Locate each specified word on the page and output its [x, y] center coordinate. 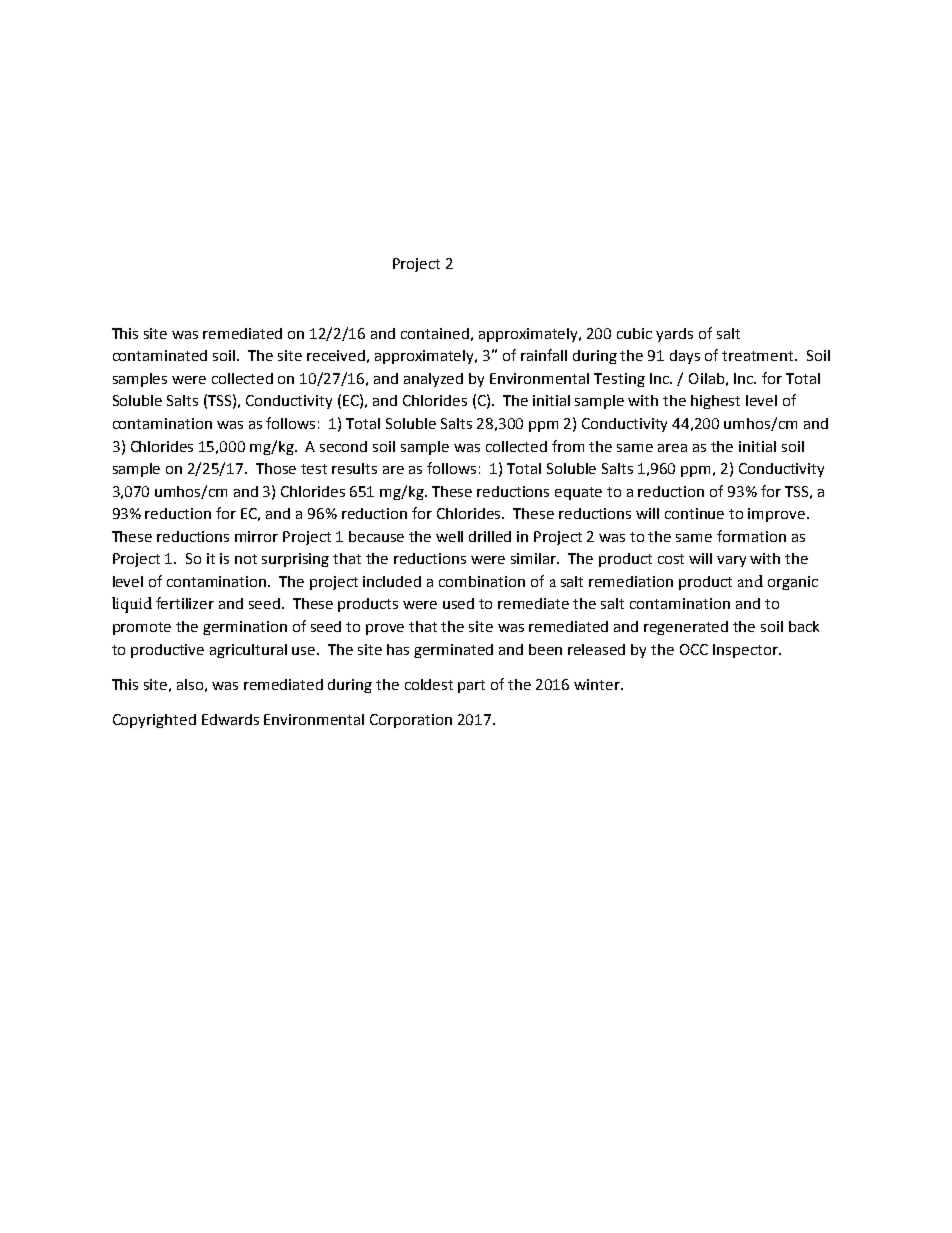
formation [751, 536]
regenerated [686, 628]
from [568, 446]
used [458, 603]
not [246, 559]
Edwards [230, 719]
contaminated [160, 355]
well [449, 536]
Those [276, 468]
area [672, 448]
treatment [759, 356]
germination [245, 628]
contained [435, 333]
